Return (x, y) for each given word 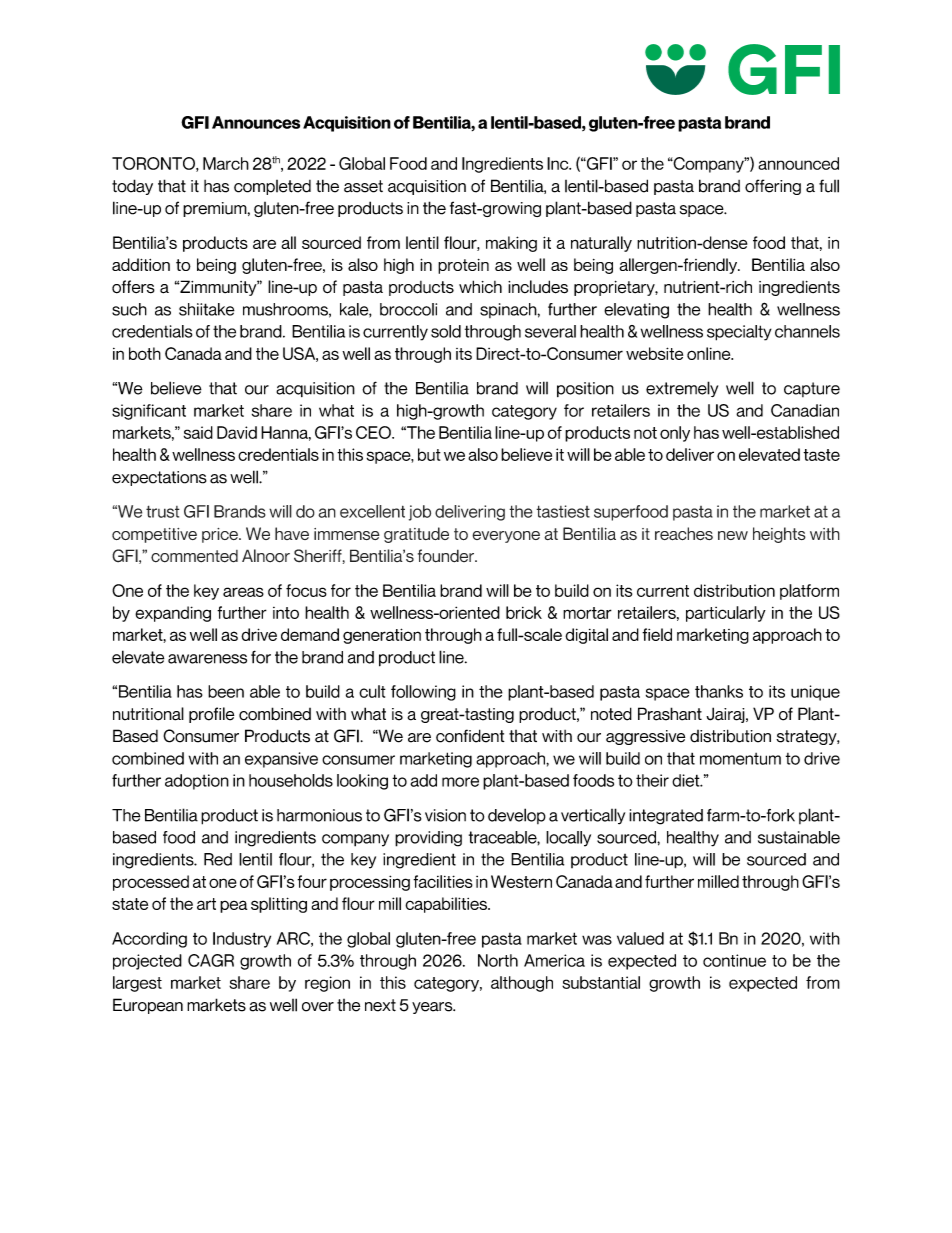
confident (470, 736)
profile (211, 715)
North (498, 960)
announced (798, 163)
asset (363, 186)
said (198, 432)
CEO (374, 432)
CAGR (211, 960)
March (226, 163)
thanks (719, 691)
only (675, 434)
